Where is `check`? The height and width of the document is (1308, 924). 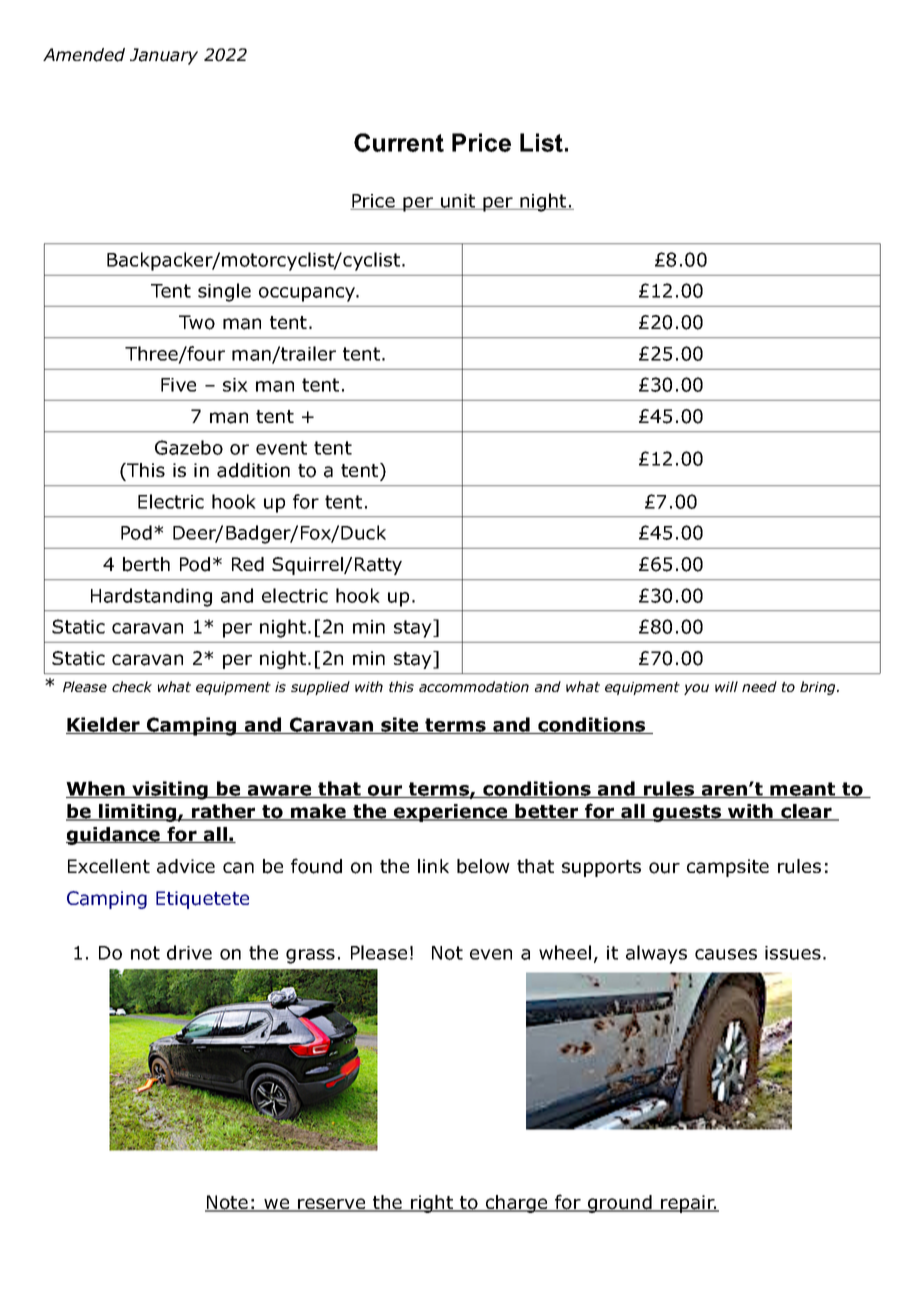 check is located at coordinates (132, 686).
